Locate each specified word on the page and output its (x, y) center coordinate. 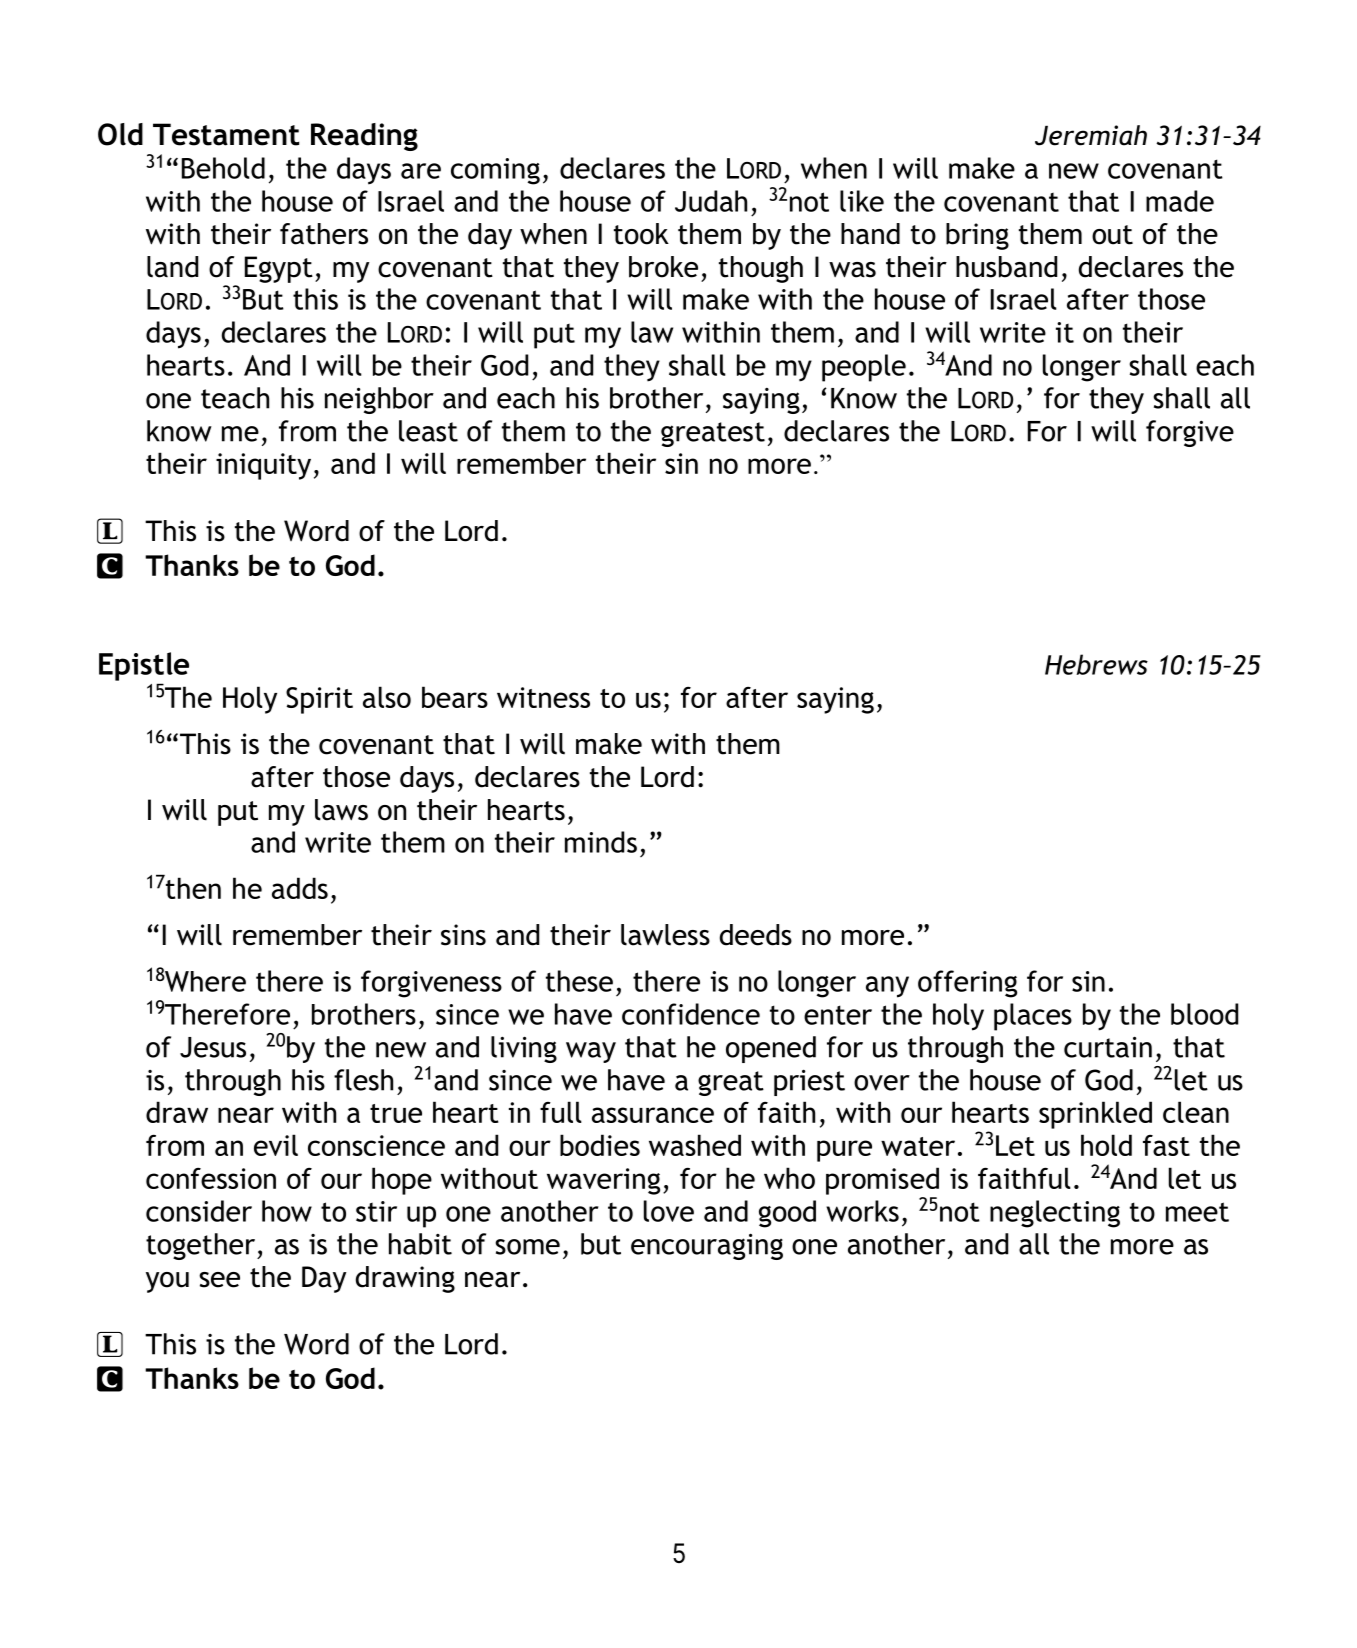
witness (543, 697)
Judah (711, 201)
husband (1006, 267)
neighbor (379, 400)
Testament (226, 134)
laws (341, 810)
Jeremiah (1091, 135)
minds (601, 842)
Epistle (144, 666)
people (864, 368)
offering (967, 984)
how (287, 1211)
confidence (691, 1014)
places (1033, 1017)
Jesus (213, 1047)
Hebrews (1096, 664)
